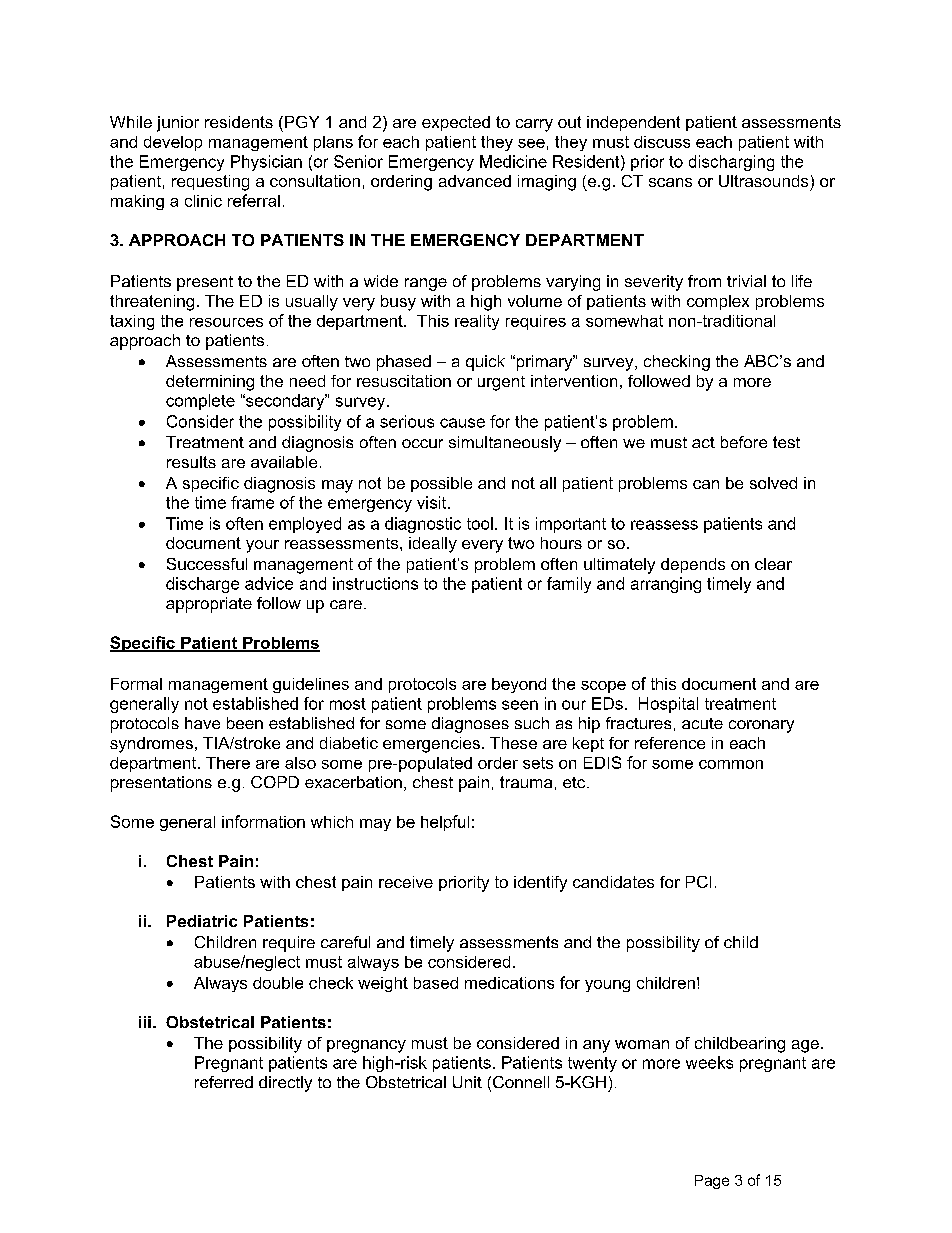 This document has width=952, height=1233. Describe the element at coordinates (210, 183) in the document. I see `requesting` at that location.
